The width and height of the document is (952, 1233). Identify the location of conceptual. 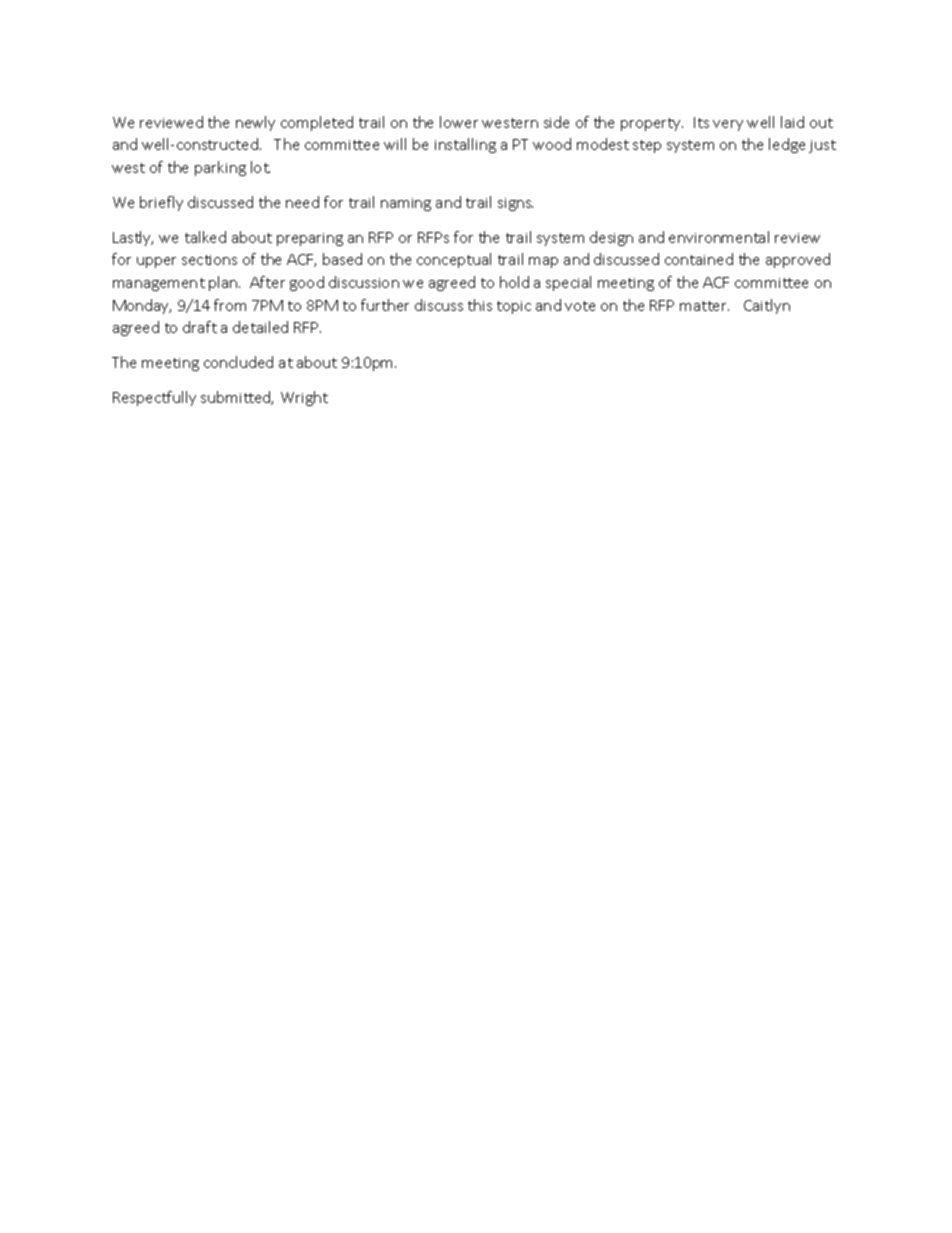
(454, 260).
